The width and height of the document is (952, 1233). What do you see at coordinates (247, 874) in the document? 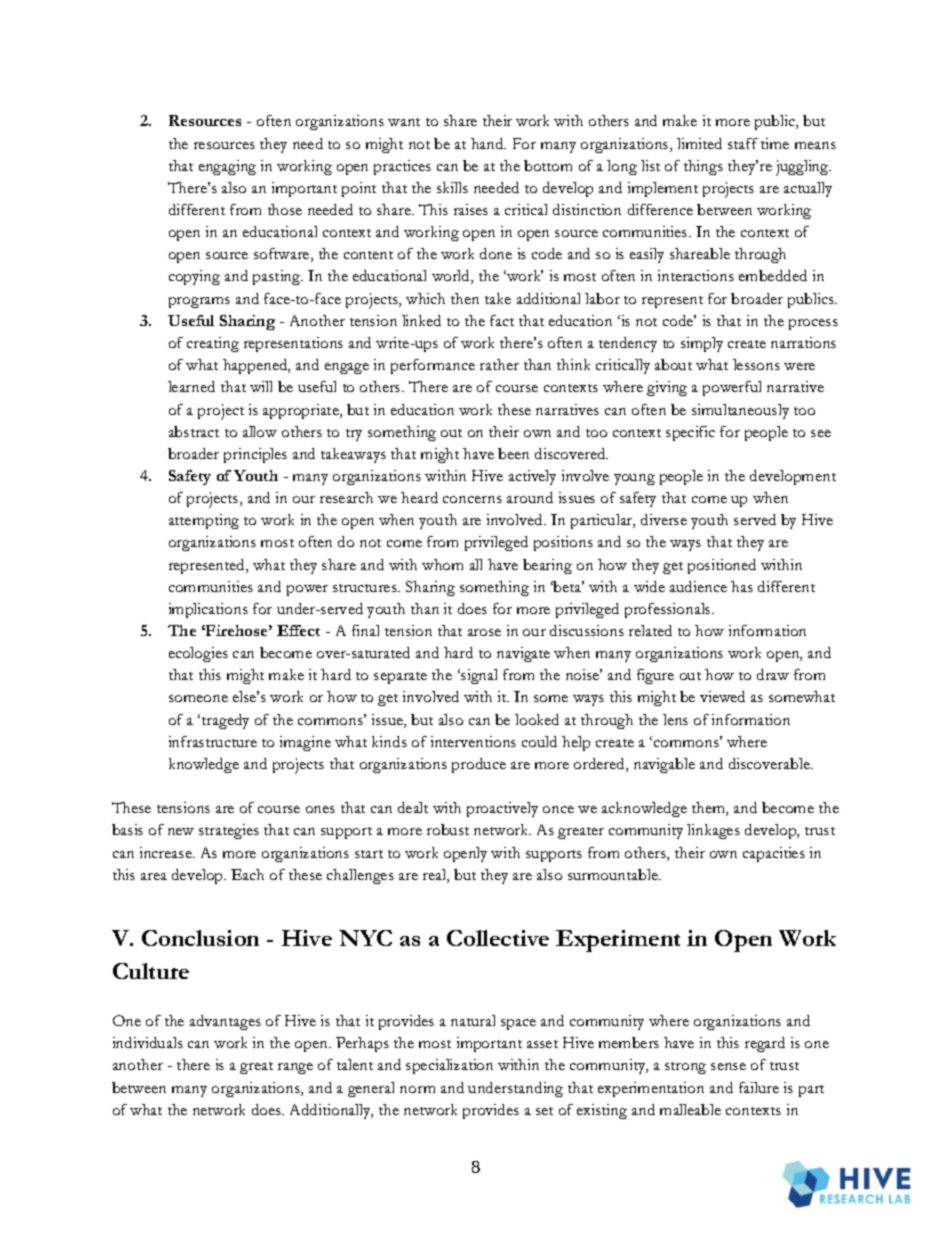
I see `Each` at bounding box center [247, 874].
